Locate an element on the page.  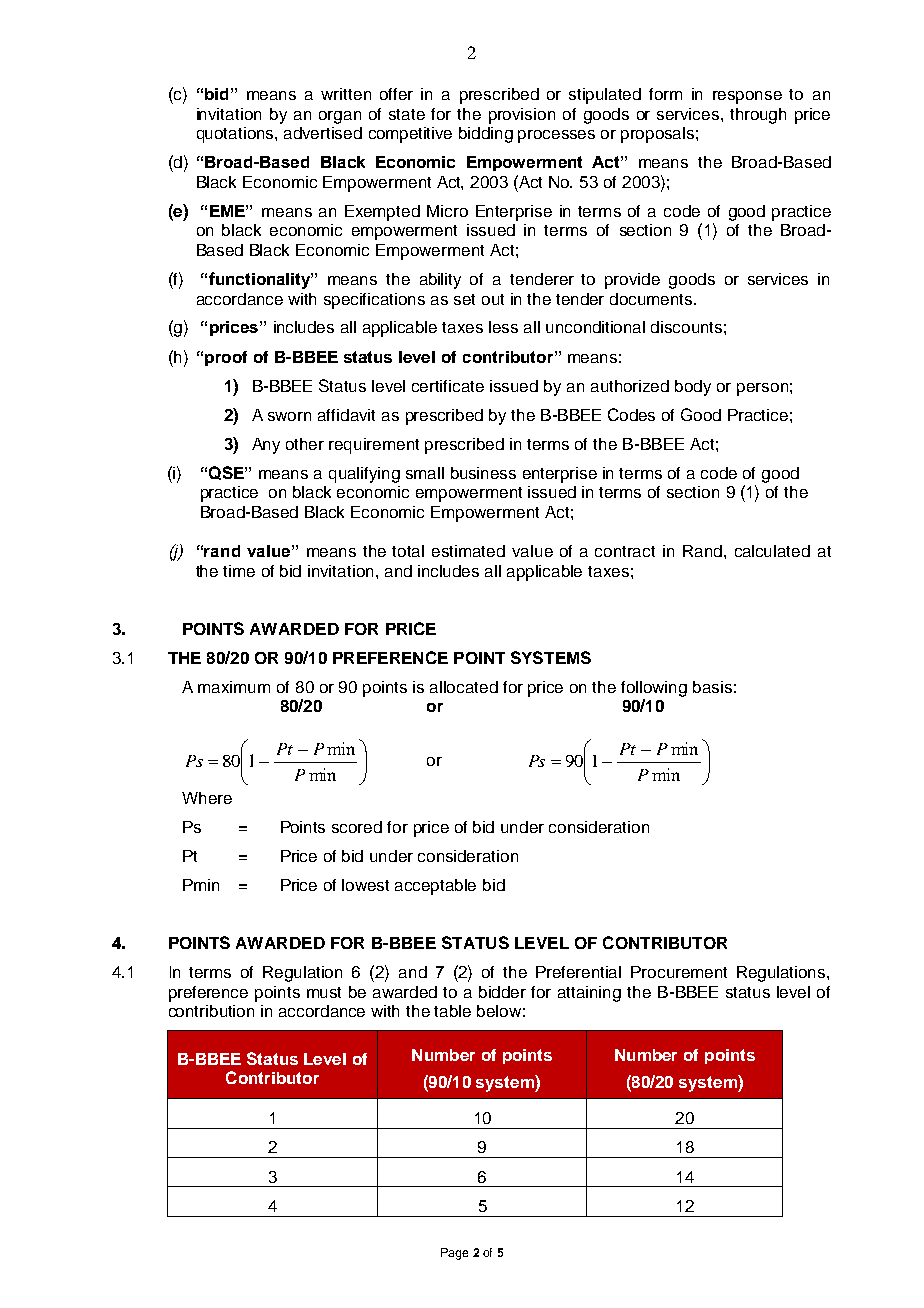
Page is located at coordinates (454, 1254).
